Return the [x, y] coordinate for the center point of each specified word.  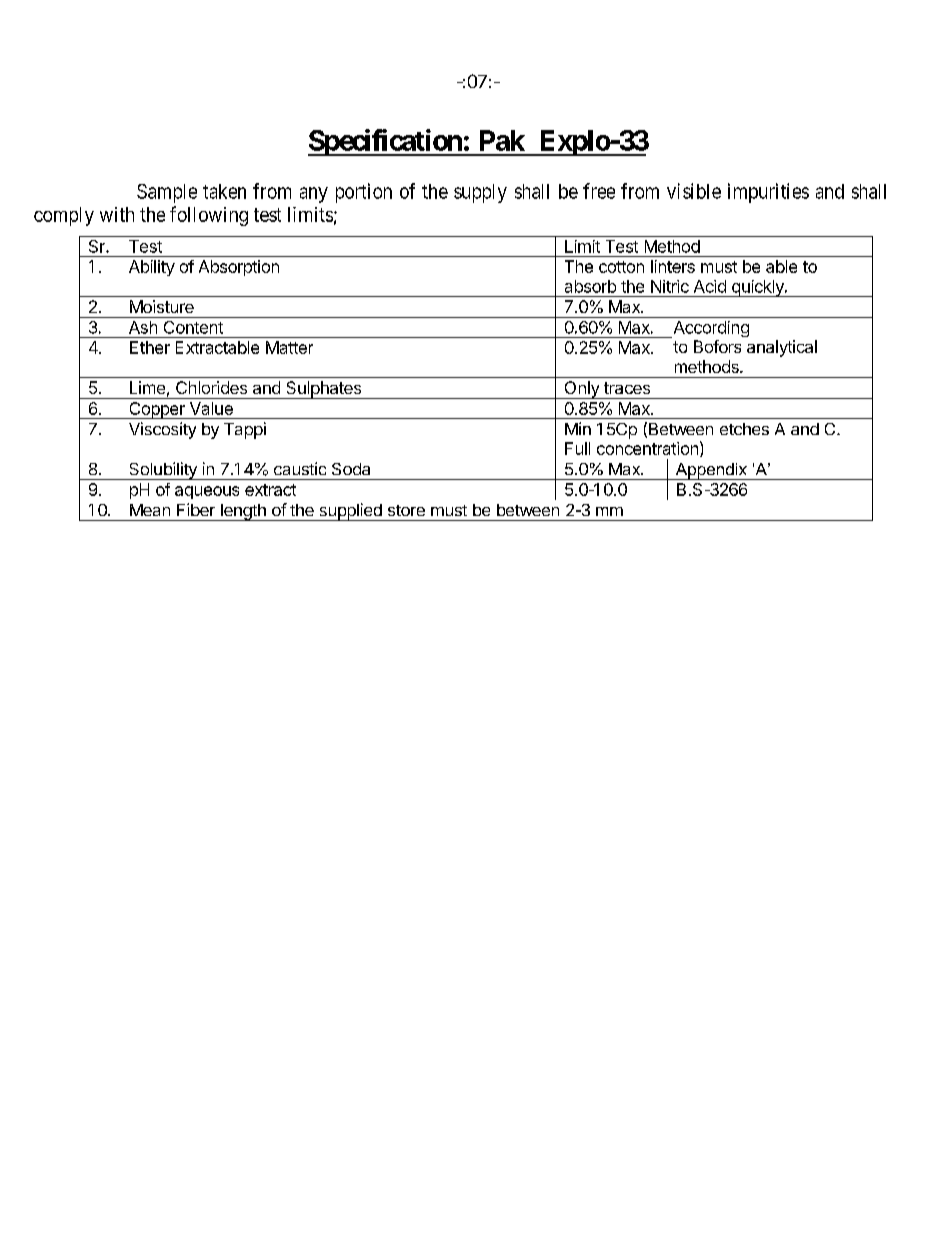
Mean [150, 510]
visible [694, 191]
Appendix [711, 471]
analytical [782, 348]
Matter [289, 347]
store [406, 510]
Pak [502, 140]
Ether [150, 347]
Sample [167, 193]
